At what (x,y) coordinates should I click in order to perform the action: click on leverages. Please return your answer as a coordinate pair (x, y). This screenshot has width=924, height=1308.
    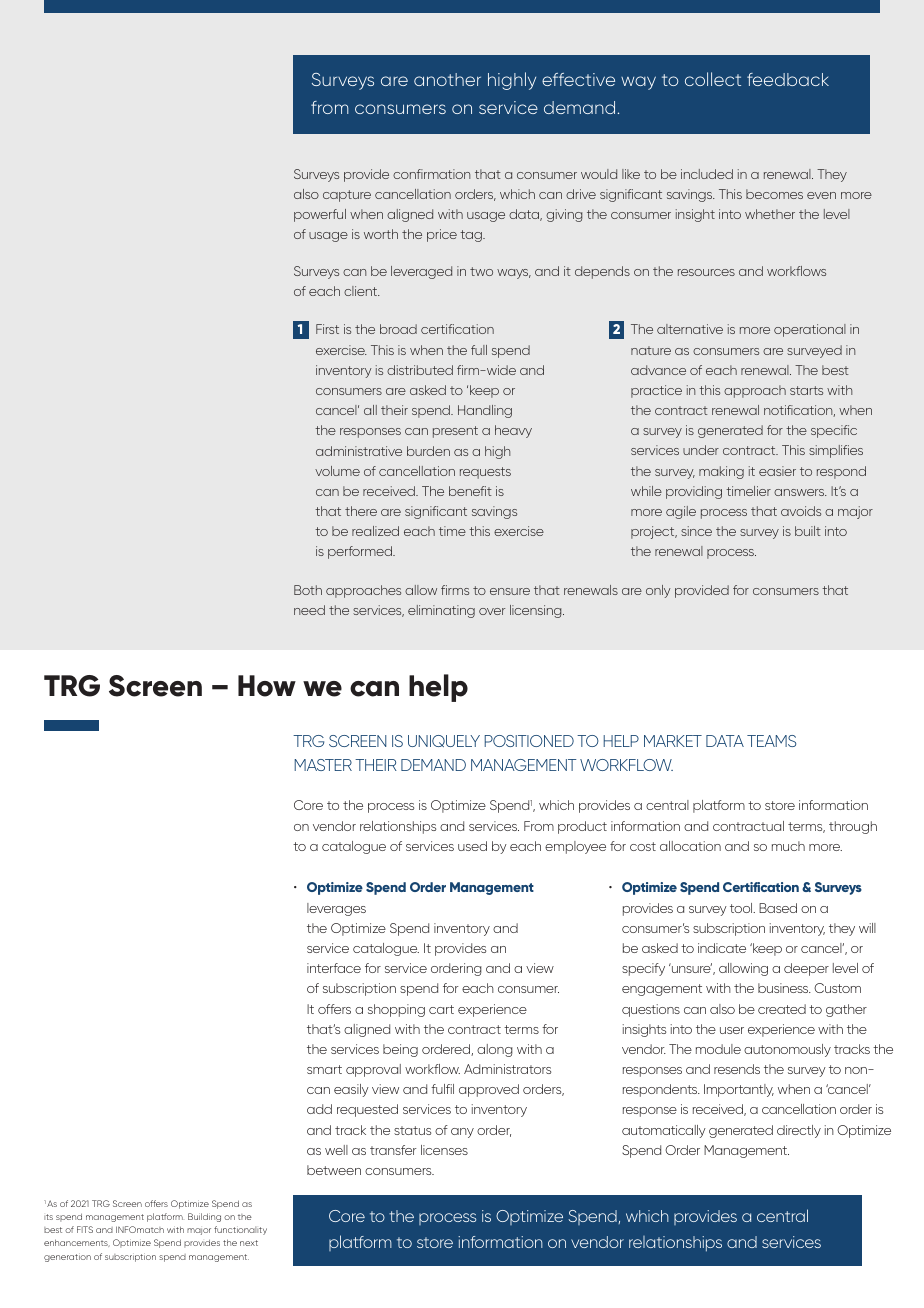
    Looking at the image, I should click on (336, 909).
